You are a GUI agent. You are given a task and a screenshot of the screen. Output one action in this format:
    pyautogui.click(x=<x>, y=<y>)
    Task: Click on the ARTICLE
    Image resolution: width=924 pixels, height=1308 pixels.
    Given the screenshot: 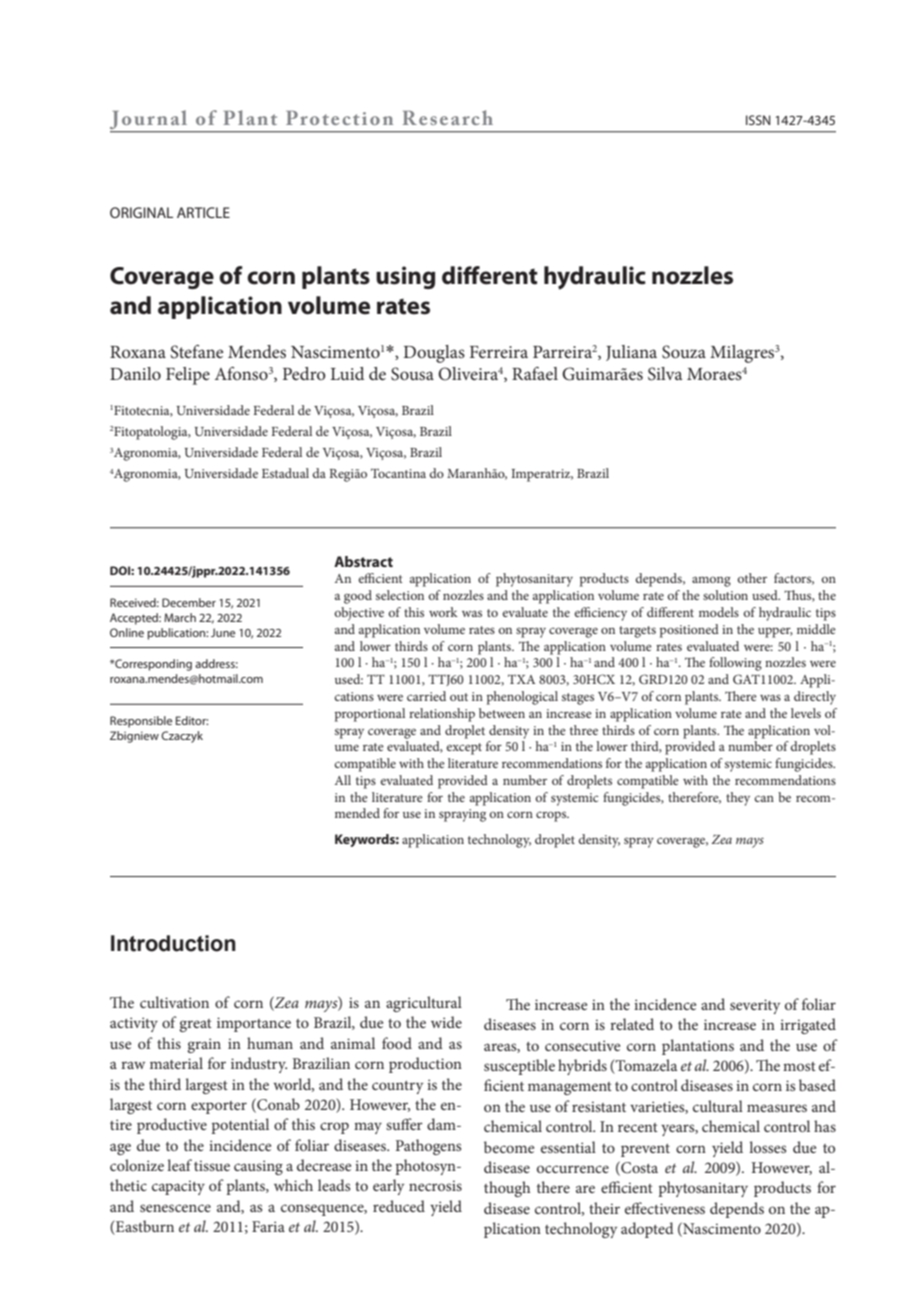 What is the action you would take?
    pyautogui.click(x=203, y=212)
